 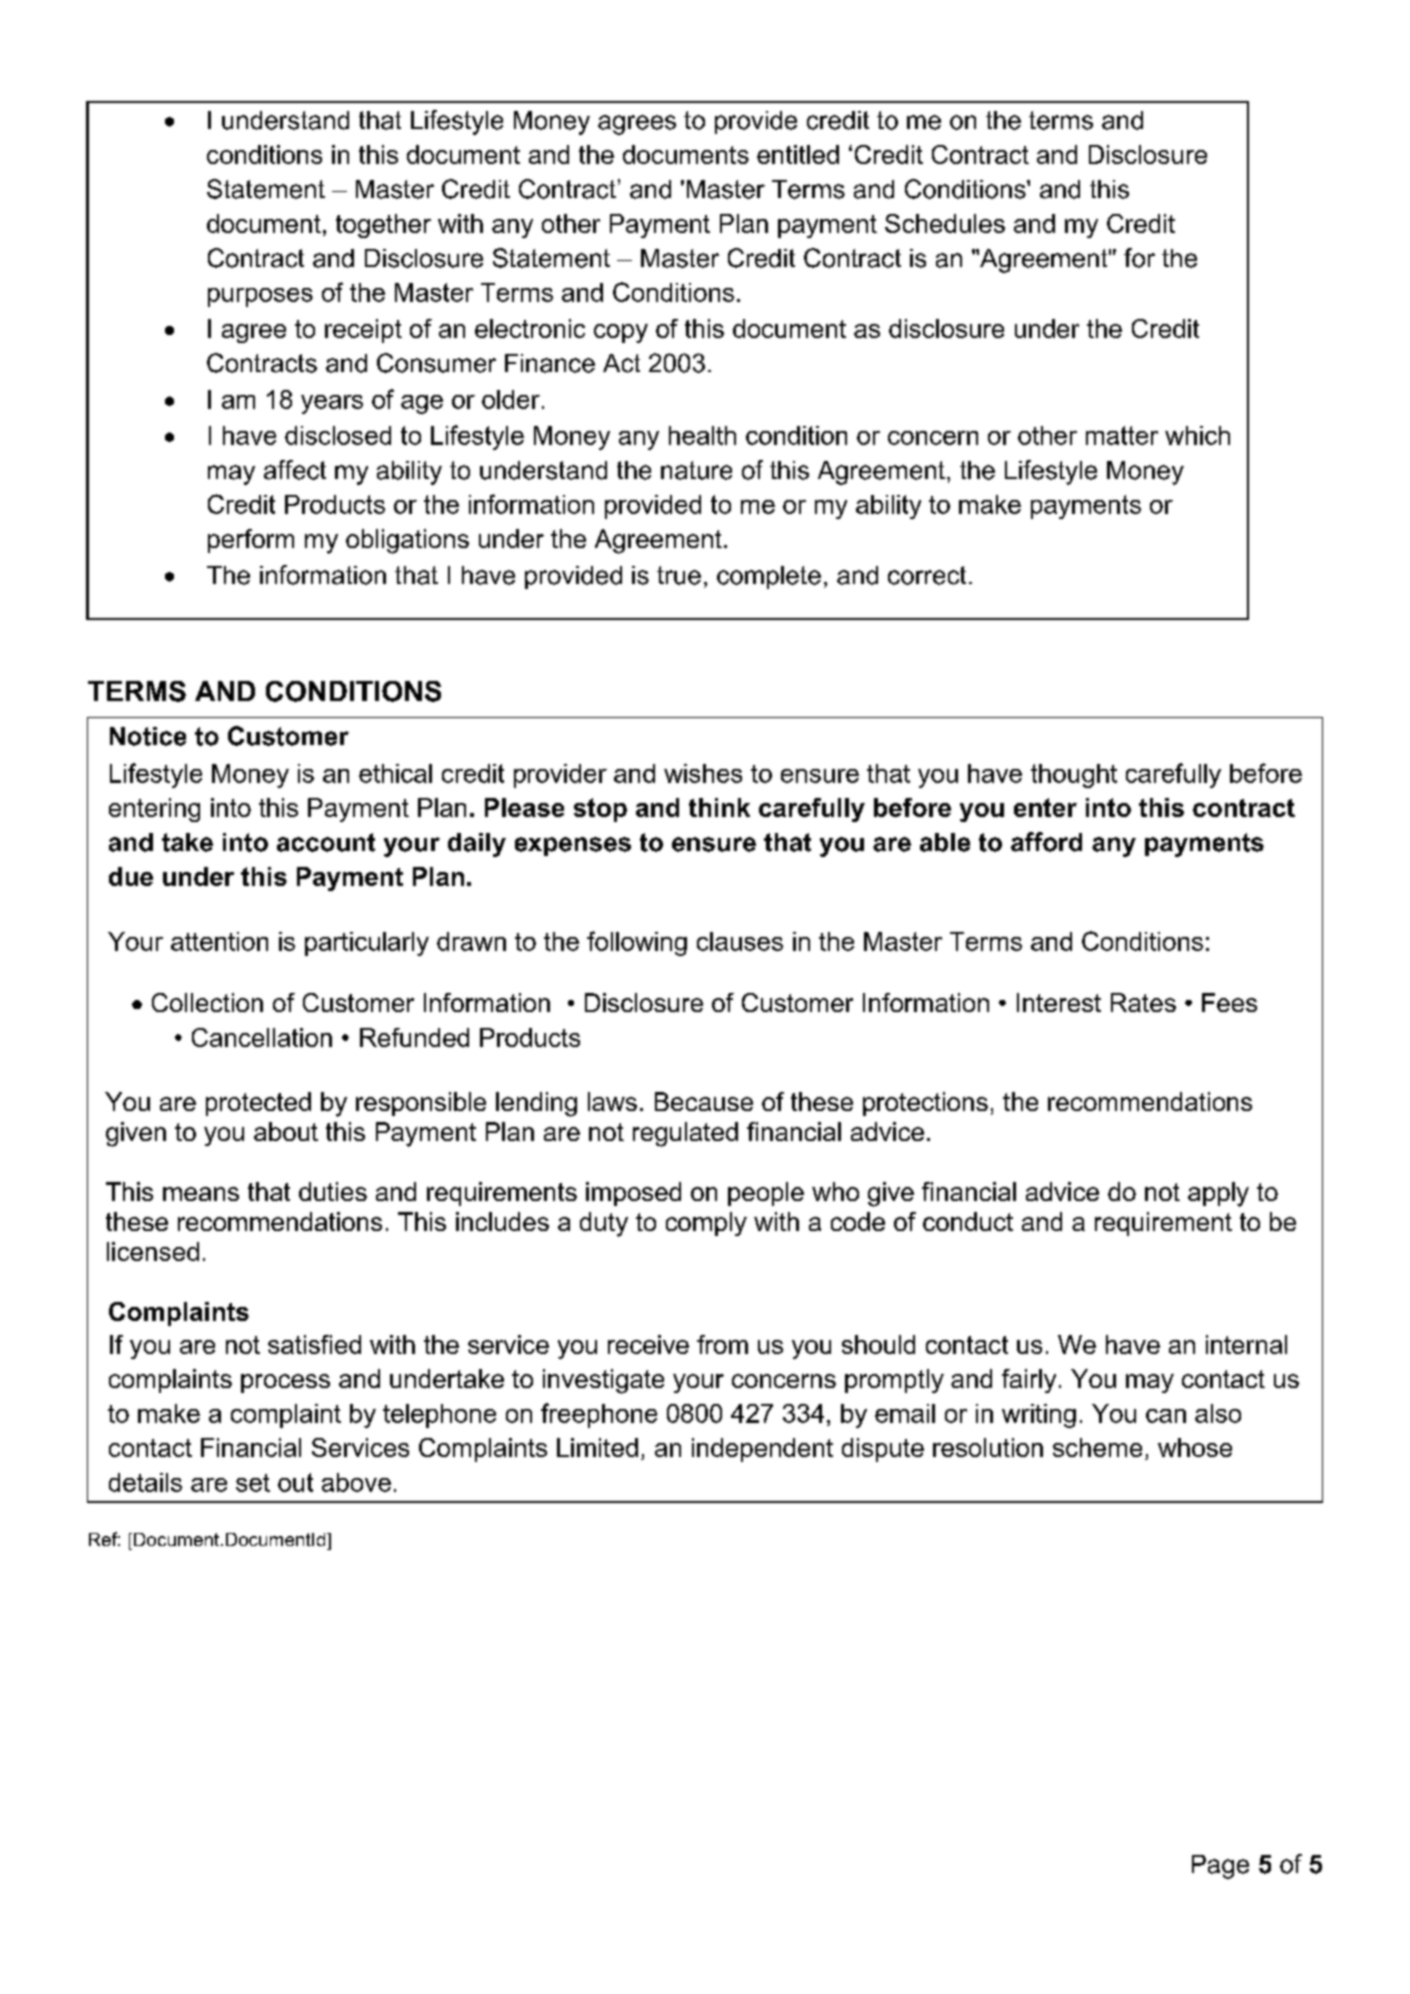 I want to click on apply, so click(x=1218, y=1194).
